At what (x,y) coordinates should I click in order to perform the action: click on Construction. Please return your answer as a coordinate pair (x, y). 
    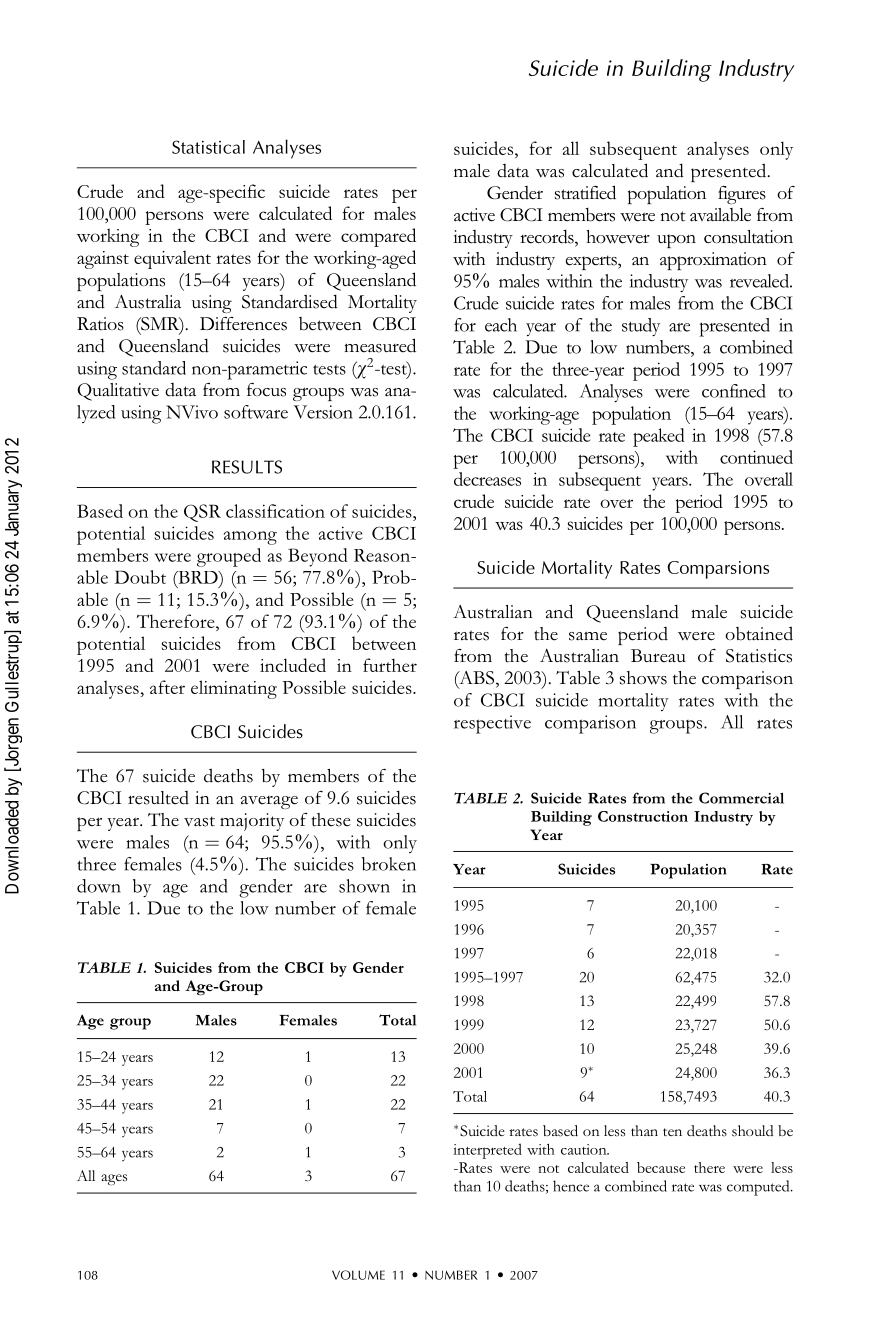
    Looking at the image, I should click on (643, 816).
